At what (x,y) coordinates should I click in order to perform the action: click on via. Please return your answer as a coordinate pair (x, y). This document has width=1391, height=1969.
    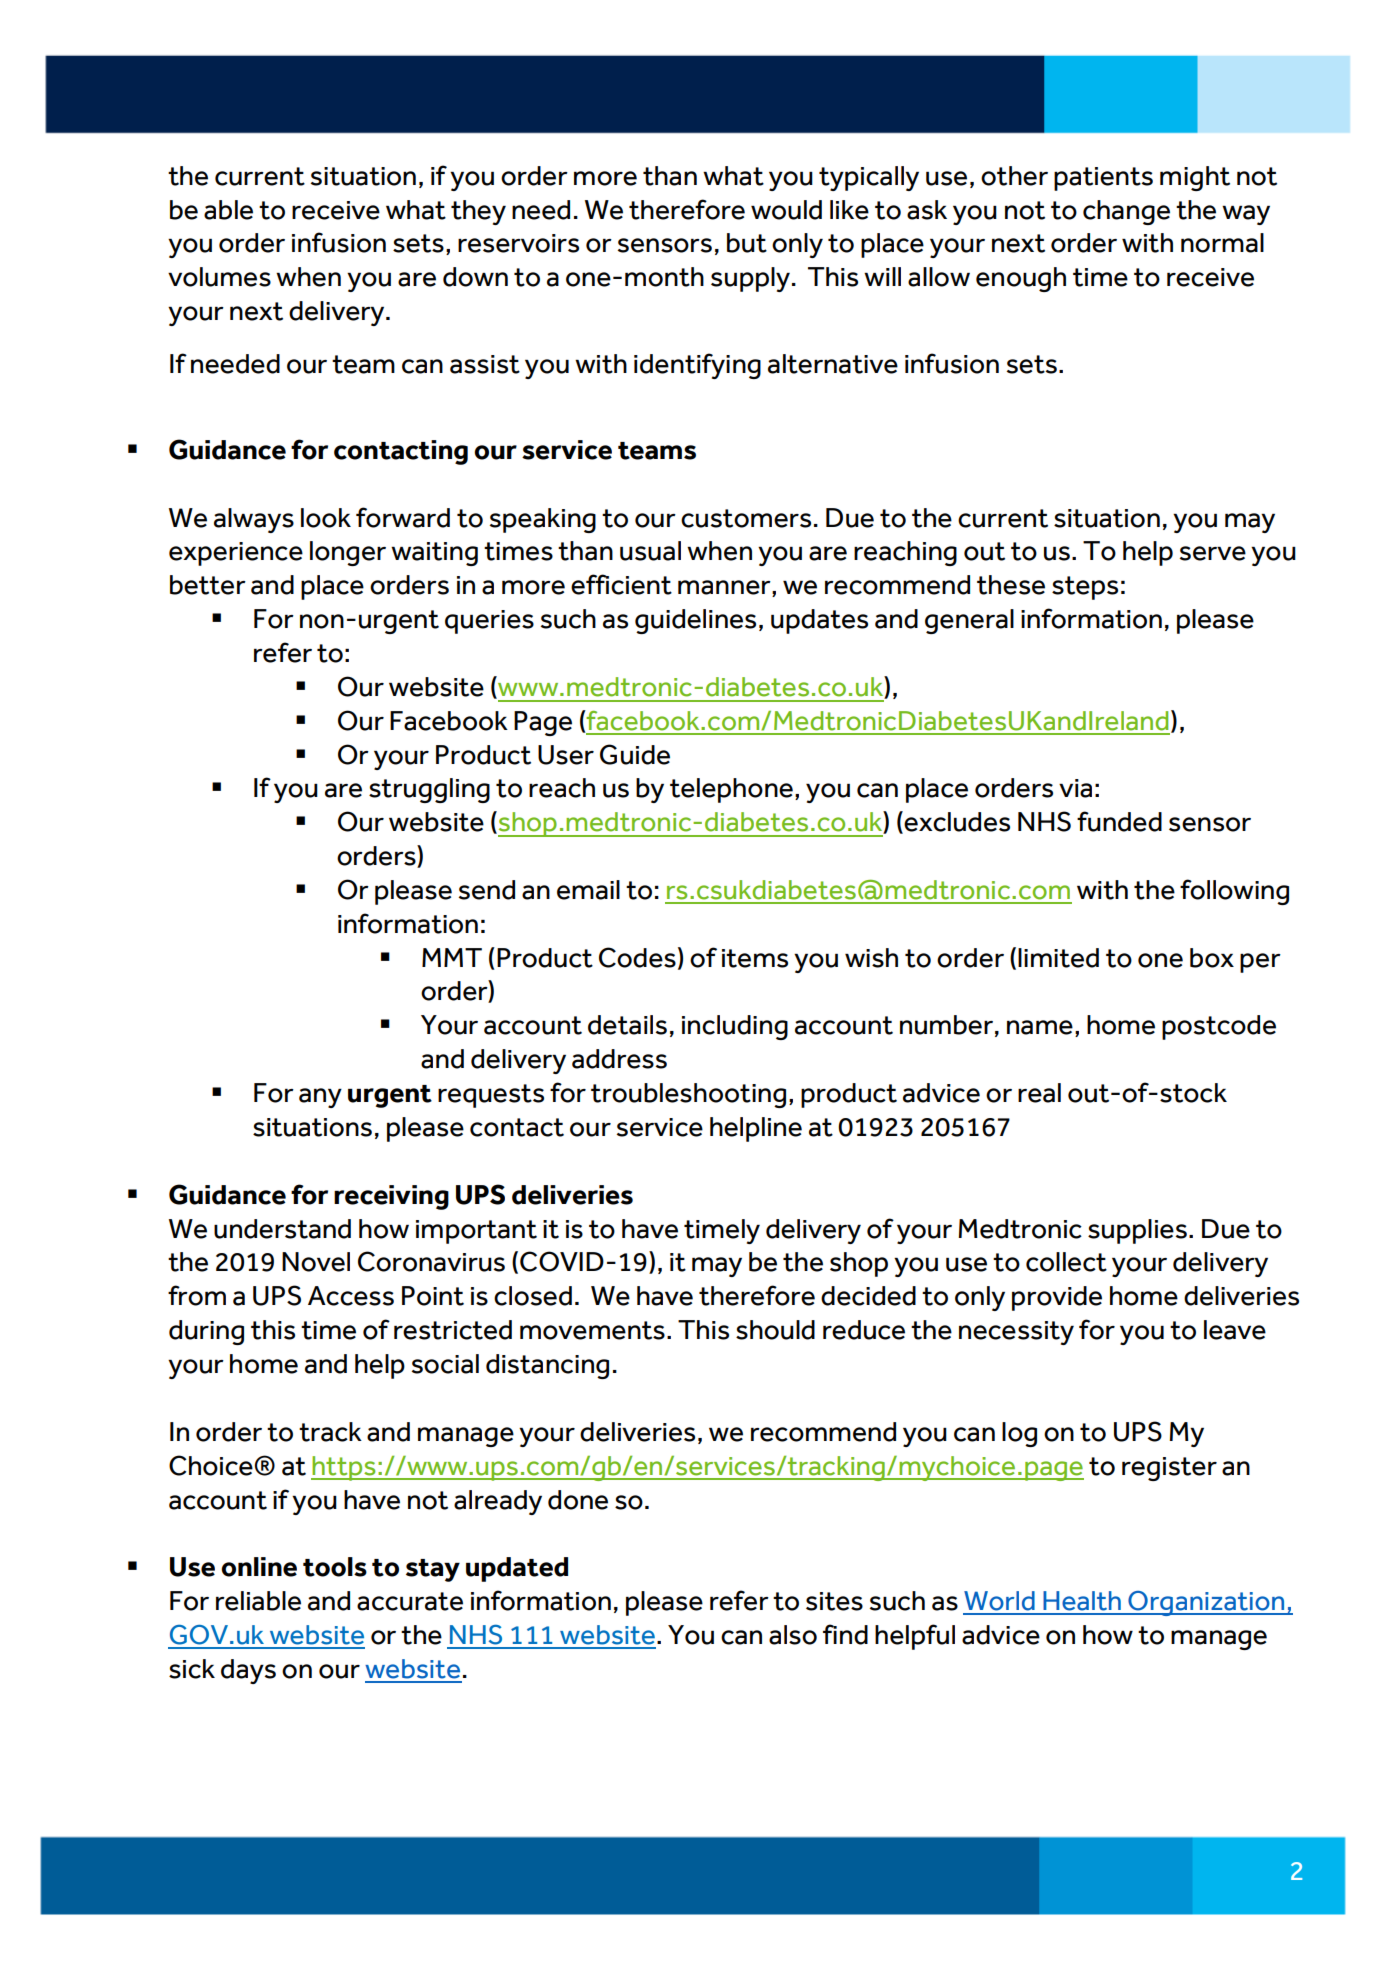
    Looking at the image, I should click on (1075, 788).
